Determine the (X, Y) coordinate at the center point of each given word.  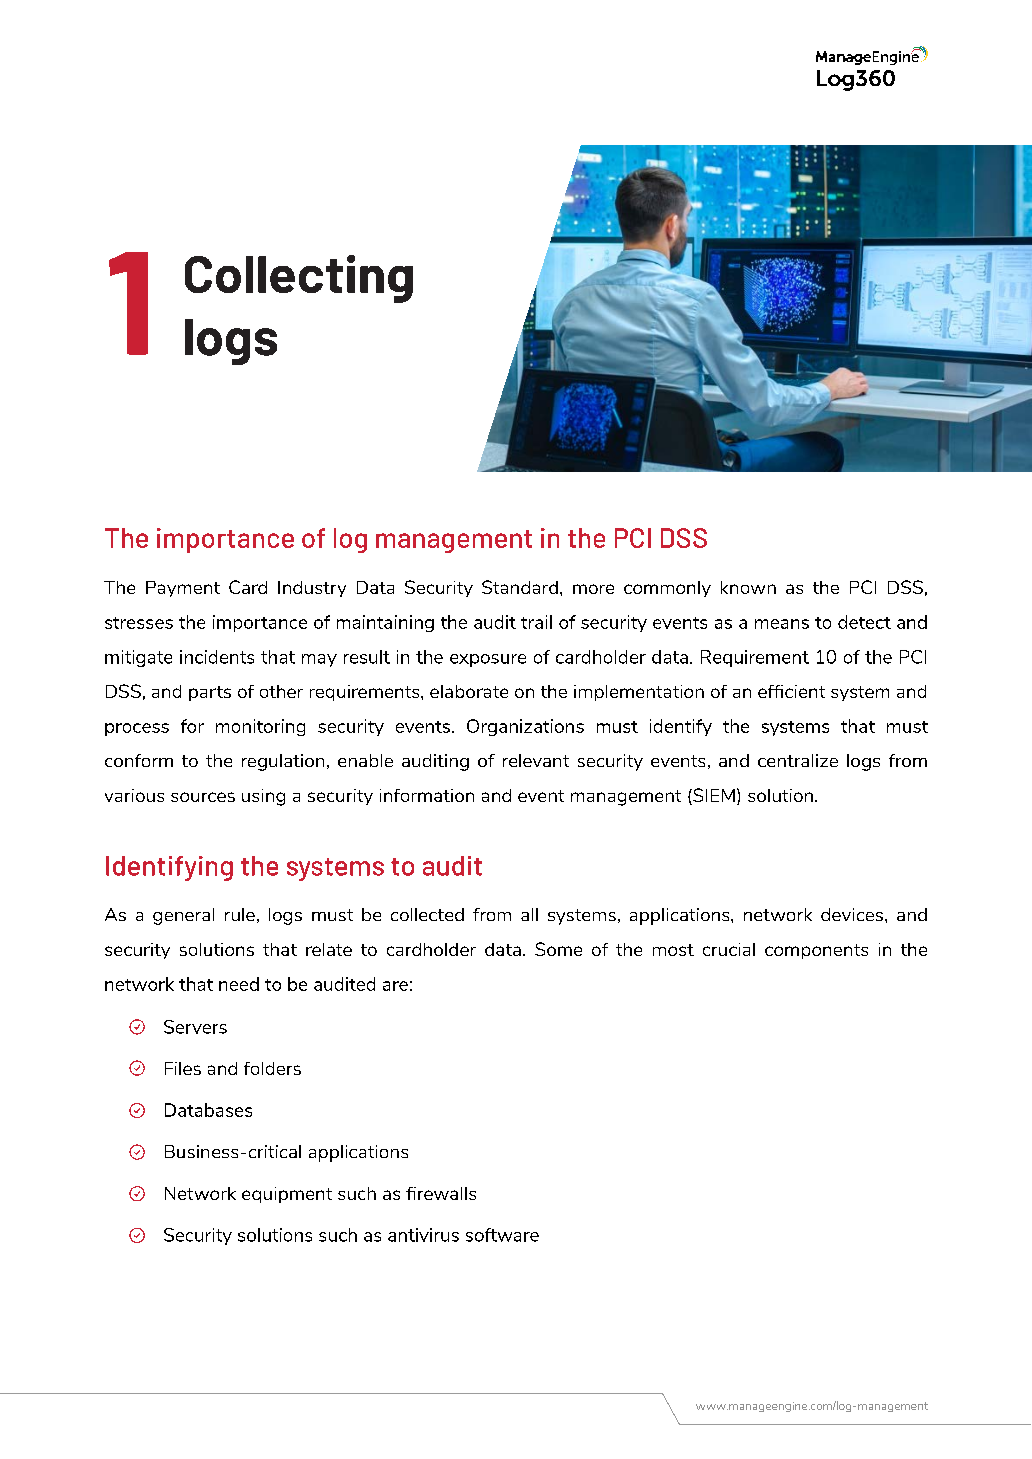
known (748, 587)
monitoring (260, 727)
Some (558, 949)
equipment (287, 1195)
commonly (667, 589)
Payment (183, 589)
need (239, 984)
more (593, 589)
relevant (536, 760)
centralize (798, 760)
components (816, 951)
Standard (520, 587)
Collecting (299, 279)
